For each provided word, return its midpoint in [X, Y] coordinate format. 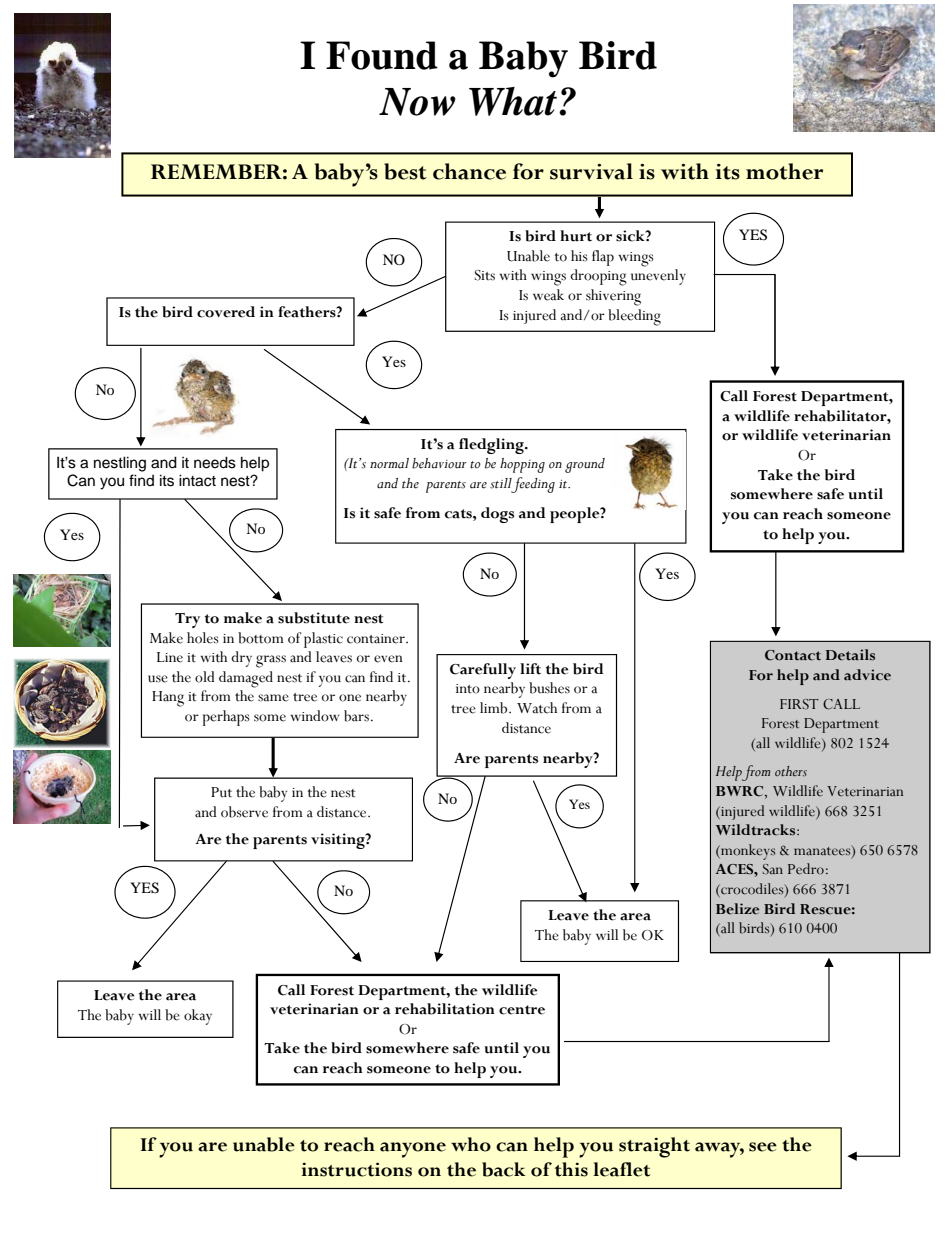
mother [784, 171]
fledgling [492, 446]
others [791, 771]
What [513, 101]
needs [215, 462]
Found [382, 55]
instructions [357, 1169]
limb [495, 708]
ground [585, 465]
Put [221, 792]
